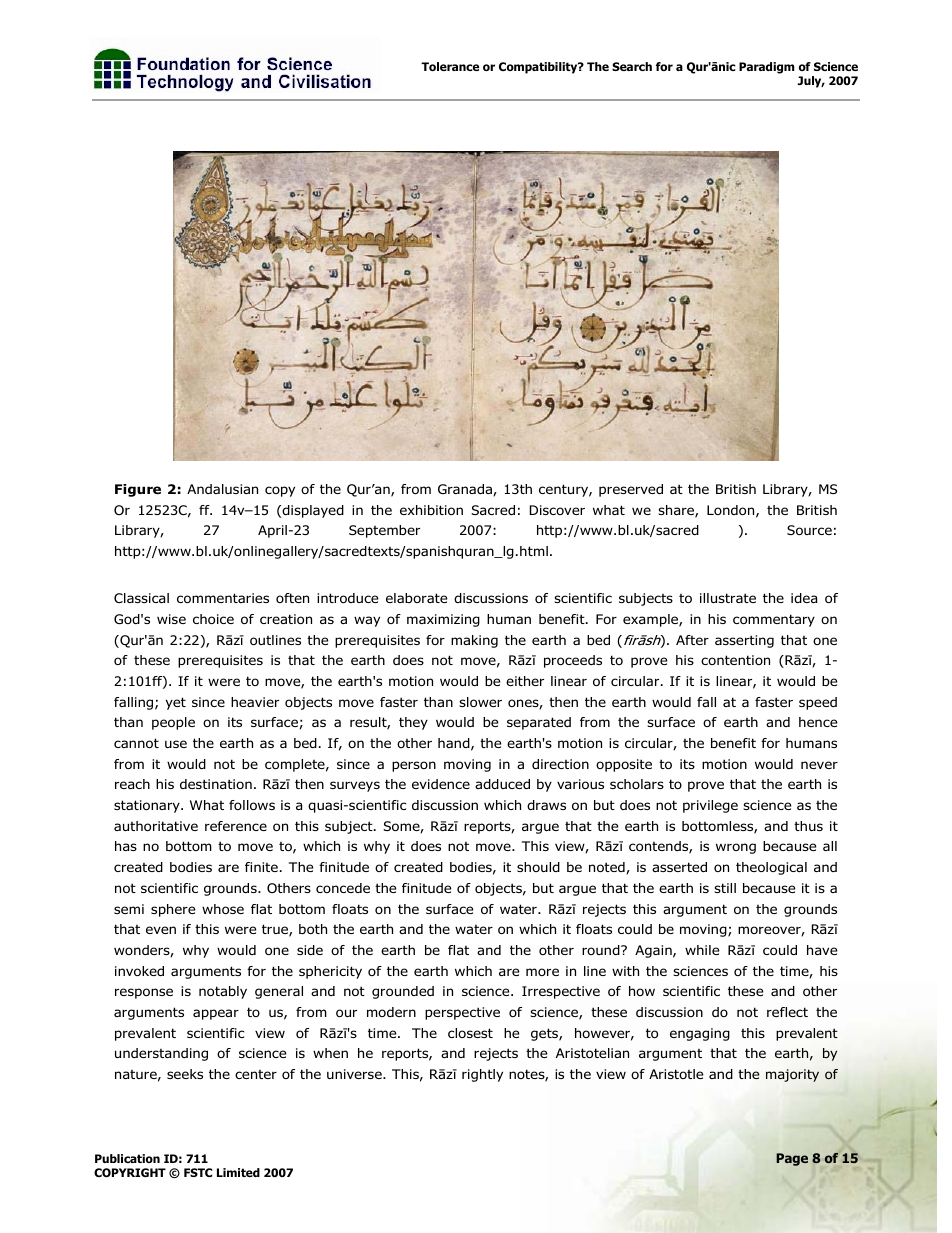 This screenshot has height=1233, width=952. Describe the element at coordinates (222, 489) in the screenshot. I see `Andalusian` at that location.
